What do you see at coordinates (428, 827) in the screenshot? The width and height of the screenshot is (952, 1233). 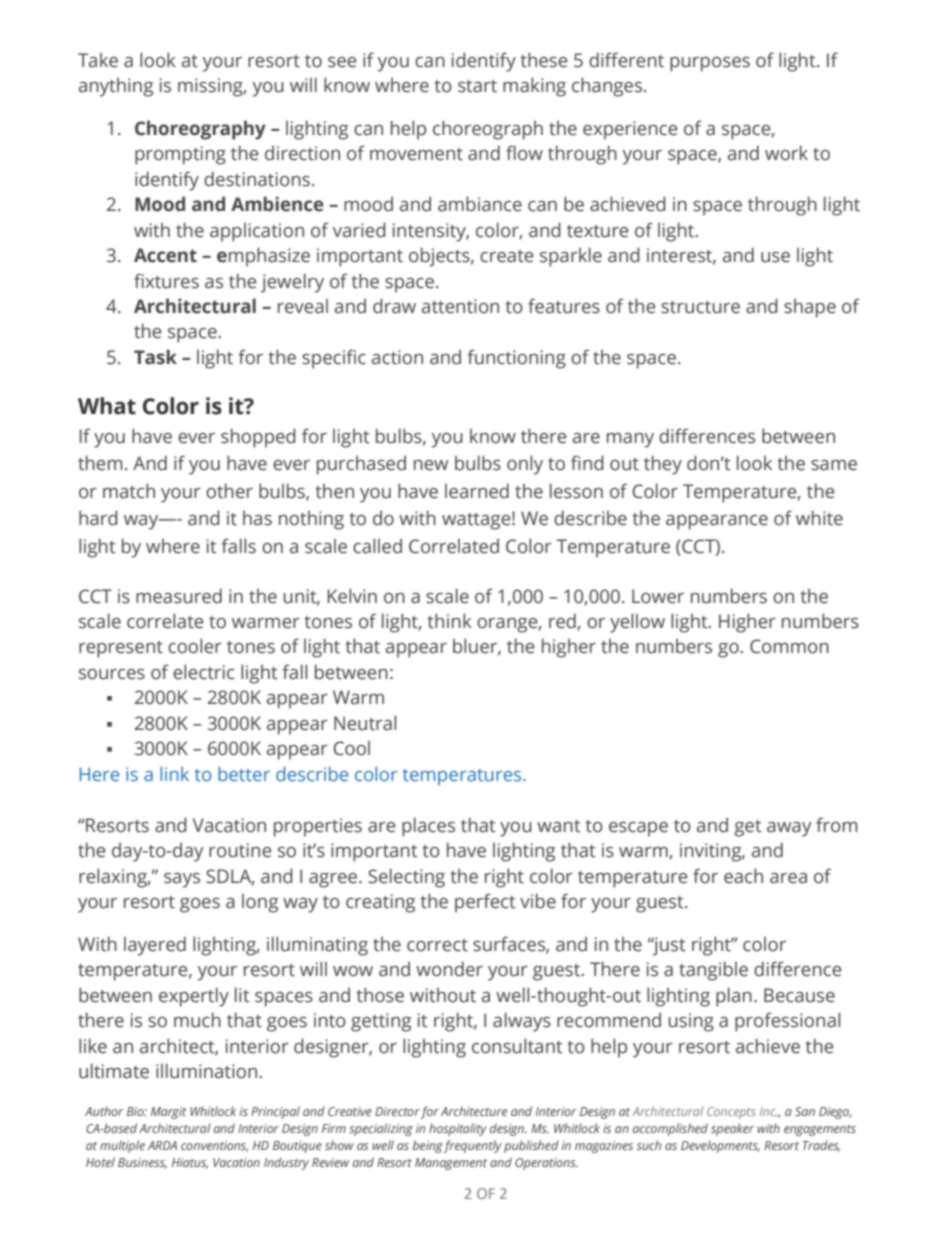 I see `places` at bounding box center [428, 827].
